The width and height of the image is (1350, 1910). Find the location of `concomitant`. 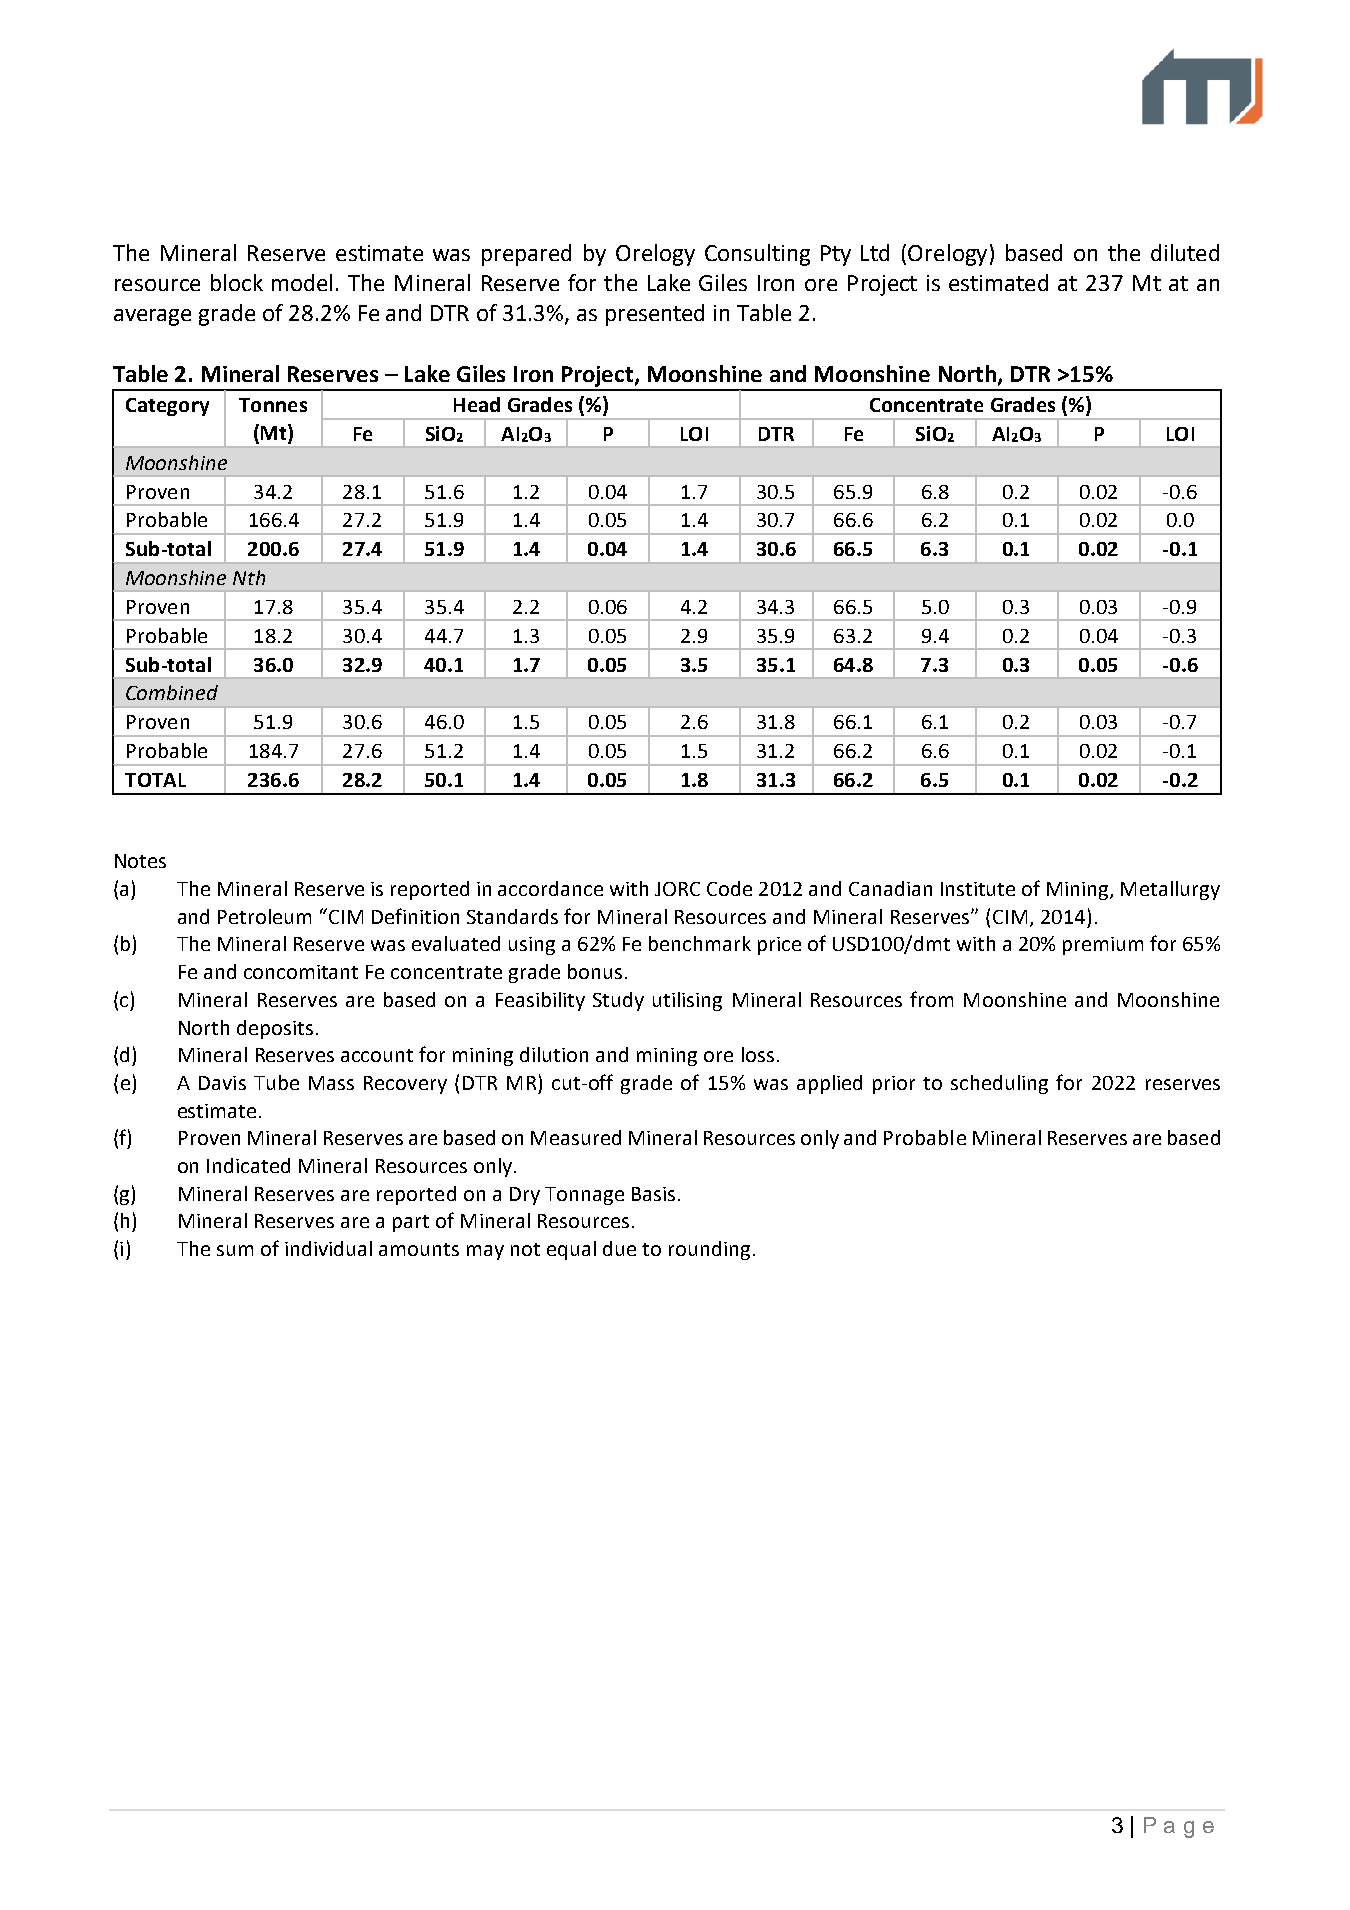

concomitant is located at coordinates (301, 972).
